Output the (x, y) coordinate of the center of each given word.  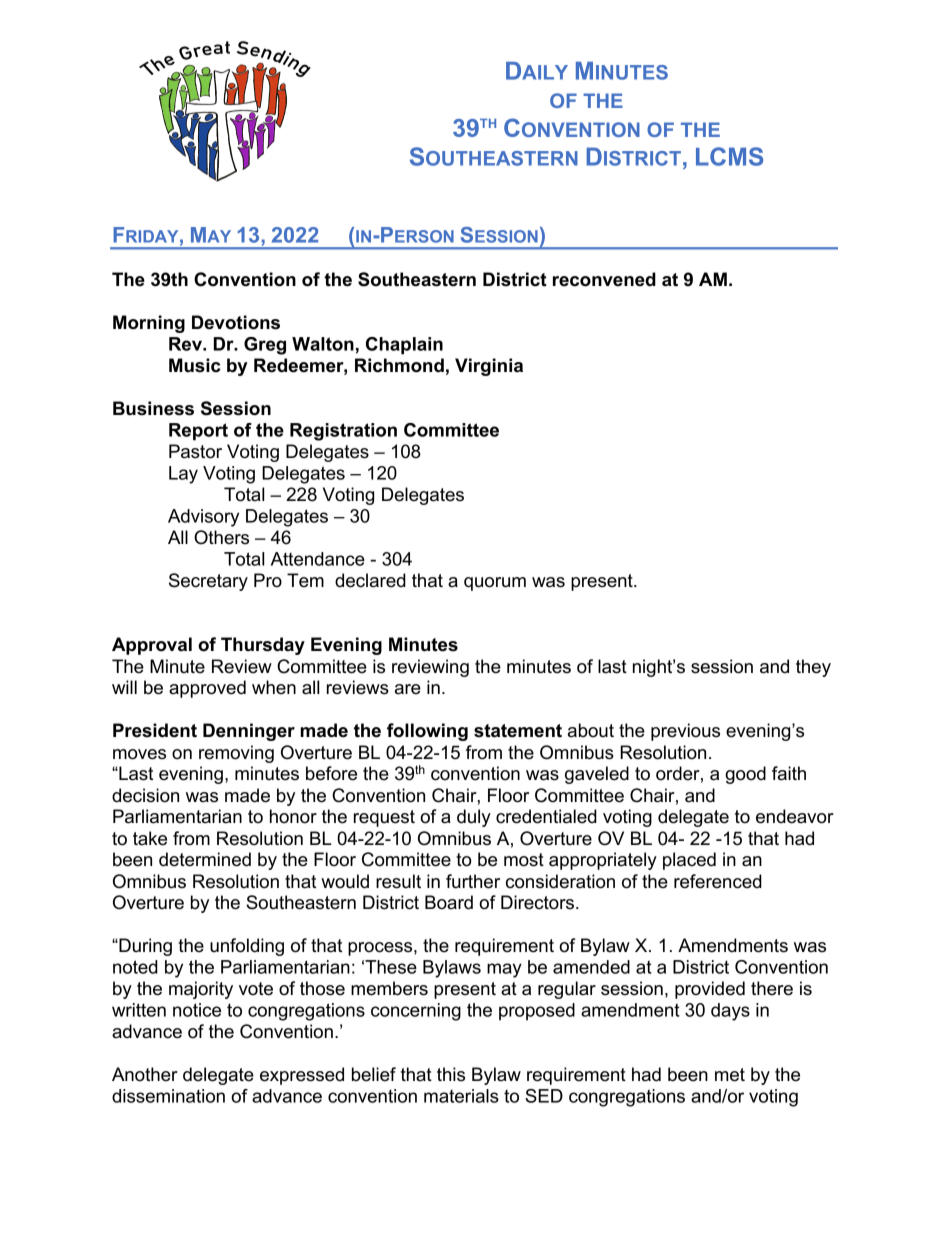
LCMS (729, 156)
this (451, 1074)
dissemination (168, 1096)
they (813, 668)
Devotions (236, 322)
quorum (495, 584)
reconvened (604, 279)
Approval (152, 646)
